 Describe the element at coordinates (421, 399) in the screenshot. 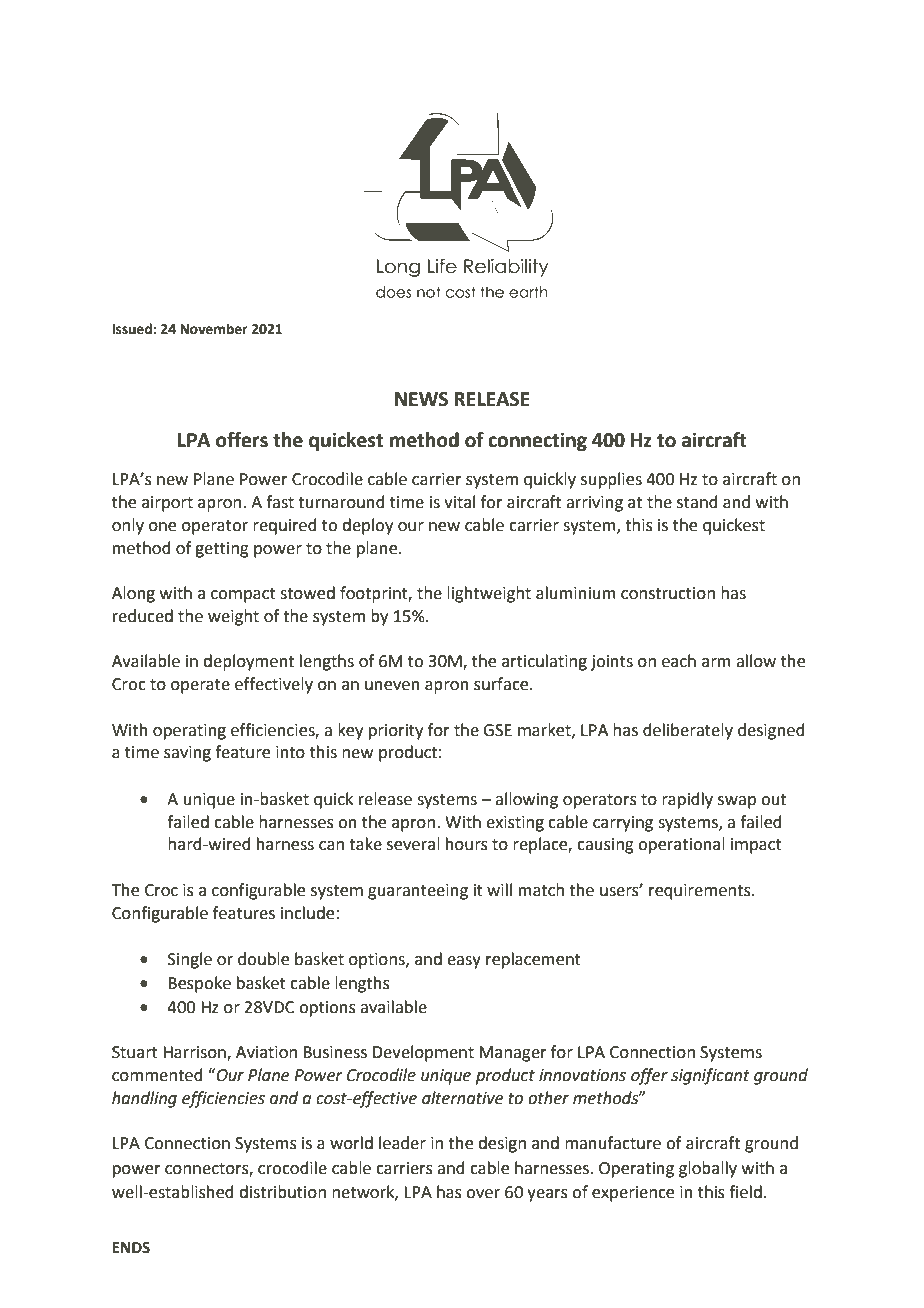

I see `NEWS` at that location.
